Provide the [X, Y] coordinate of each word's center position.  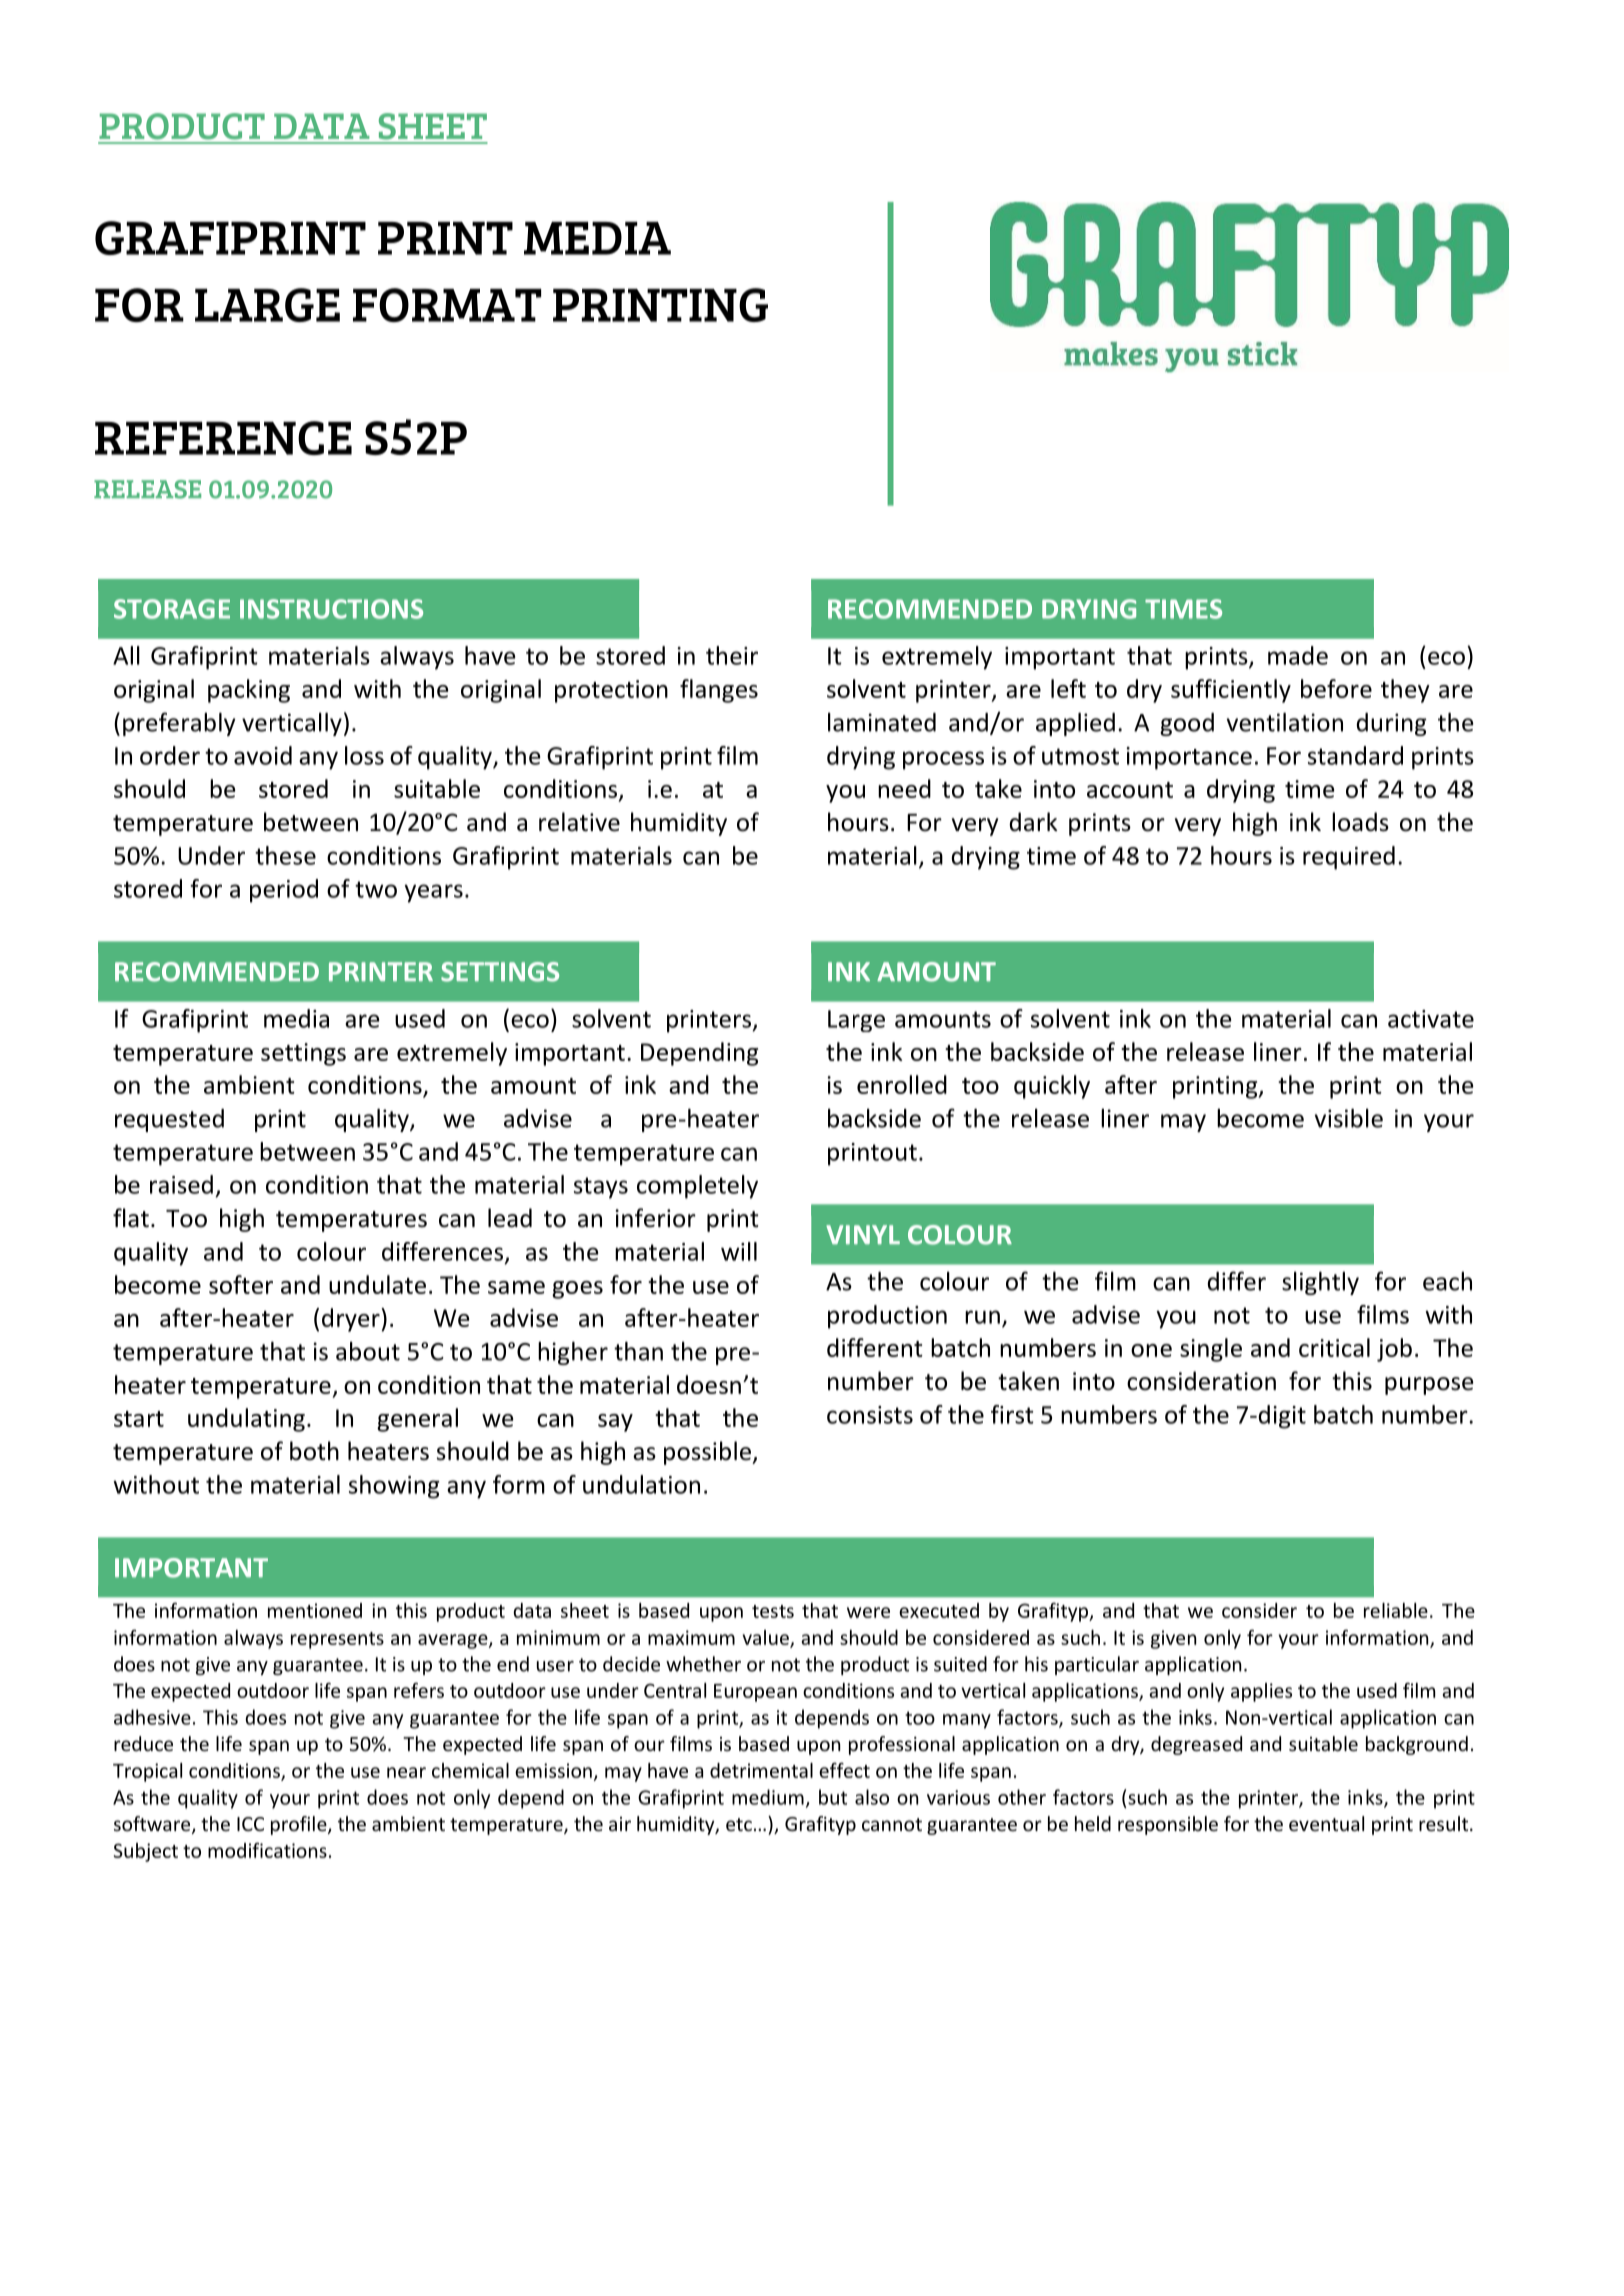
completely [697, 1187]
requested [169, 1120]
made [1298, 655]
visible [1349, 1118]
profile [300, 1825]
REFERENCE [223, 438]
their [732, 655]
